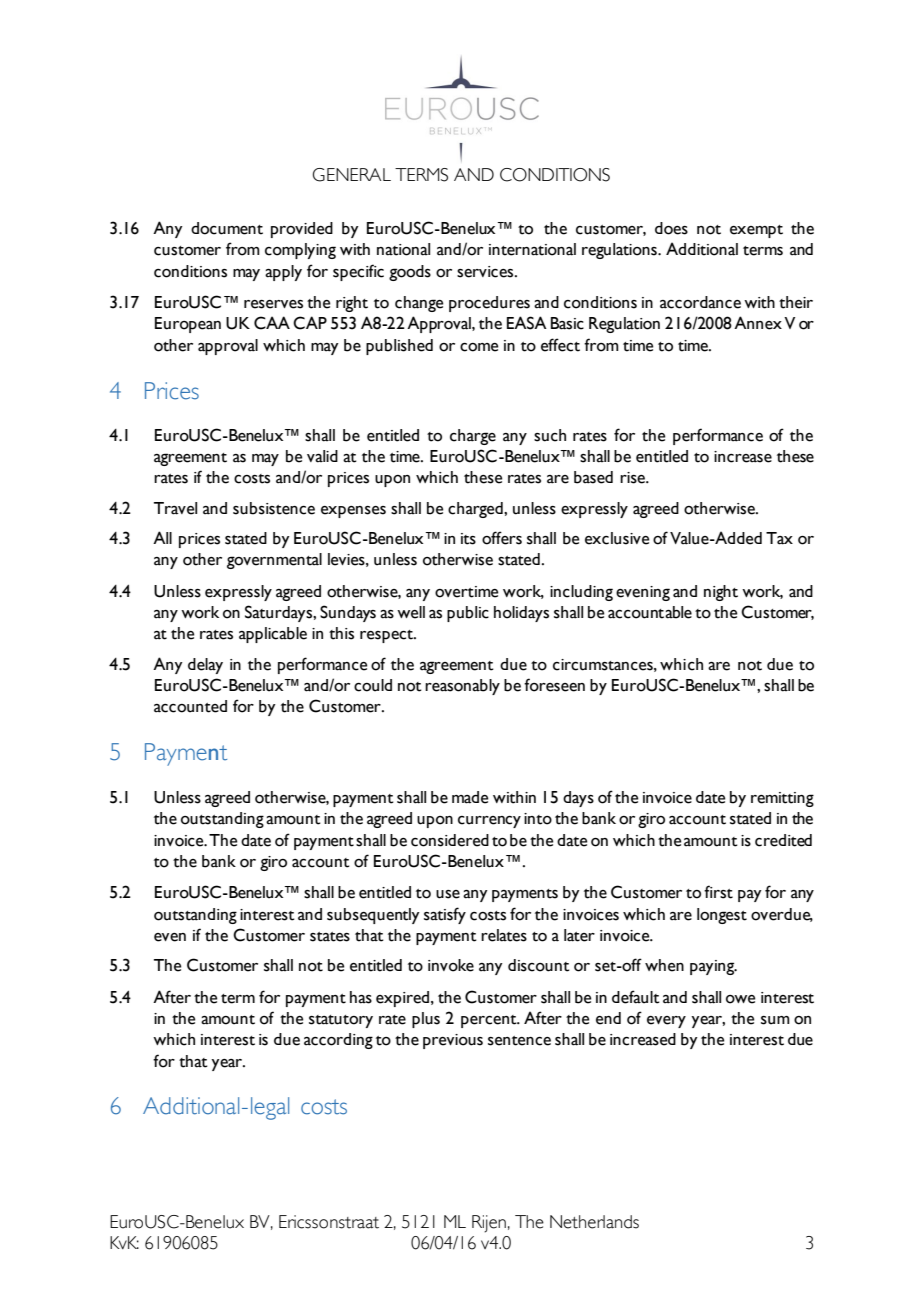 The width and height of the screenshot is (924, 1308). Describe the element at coordinates (205, 666) in the screenshot. I see `delay` at that location.
